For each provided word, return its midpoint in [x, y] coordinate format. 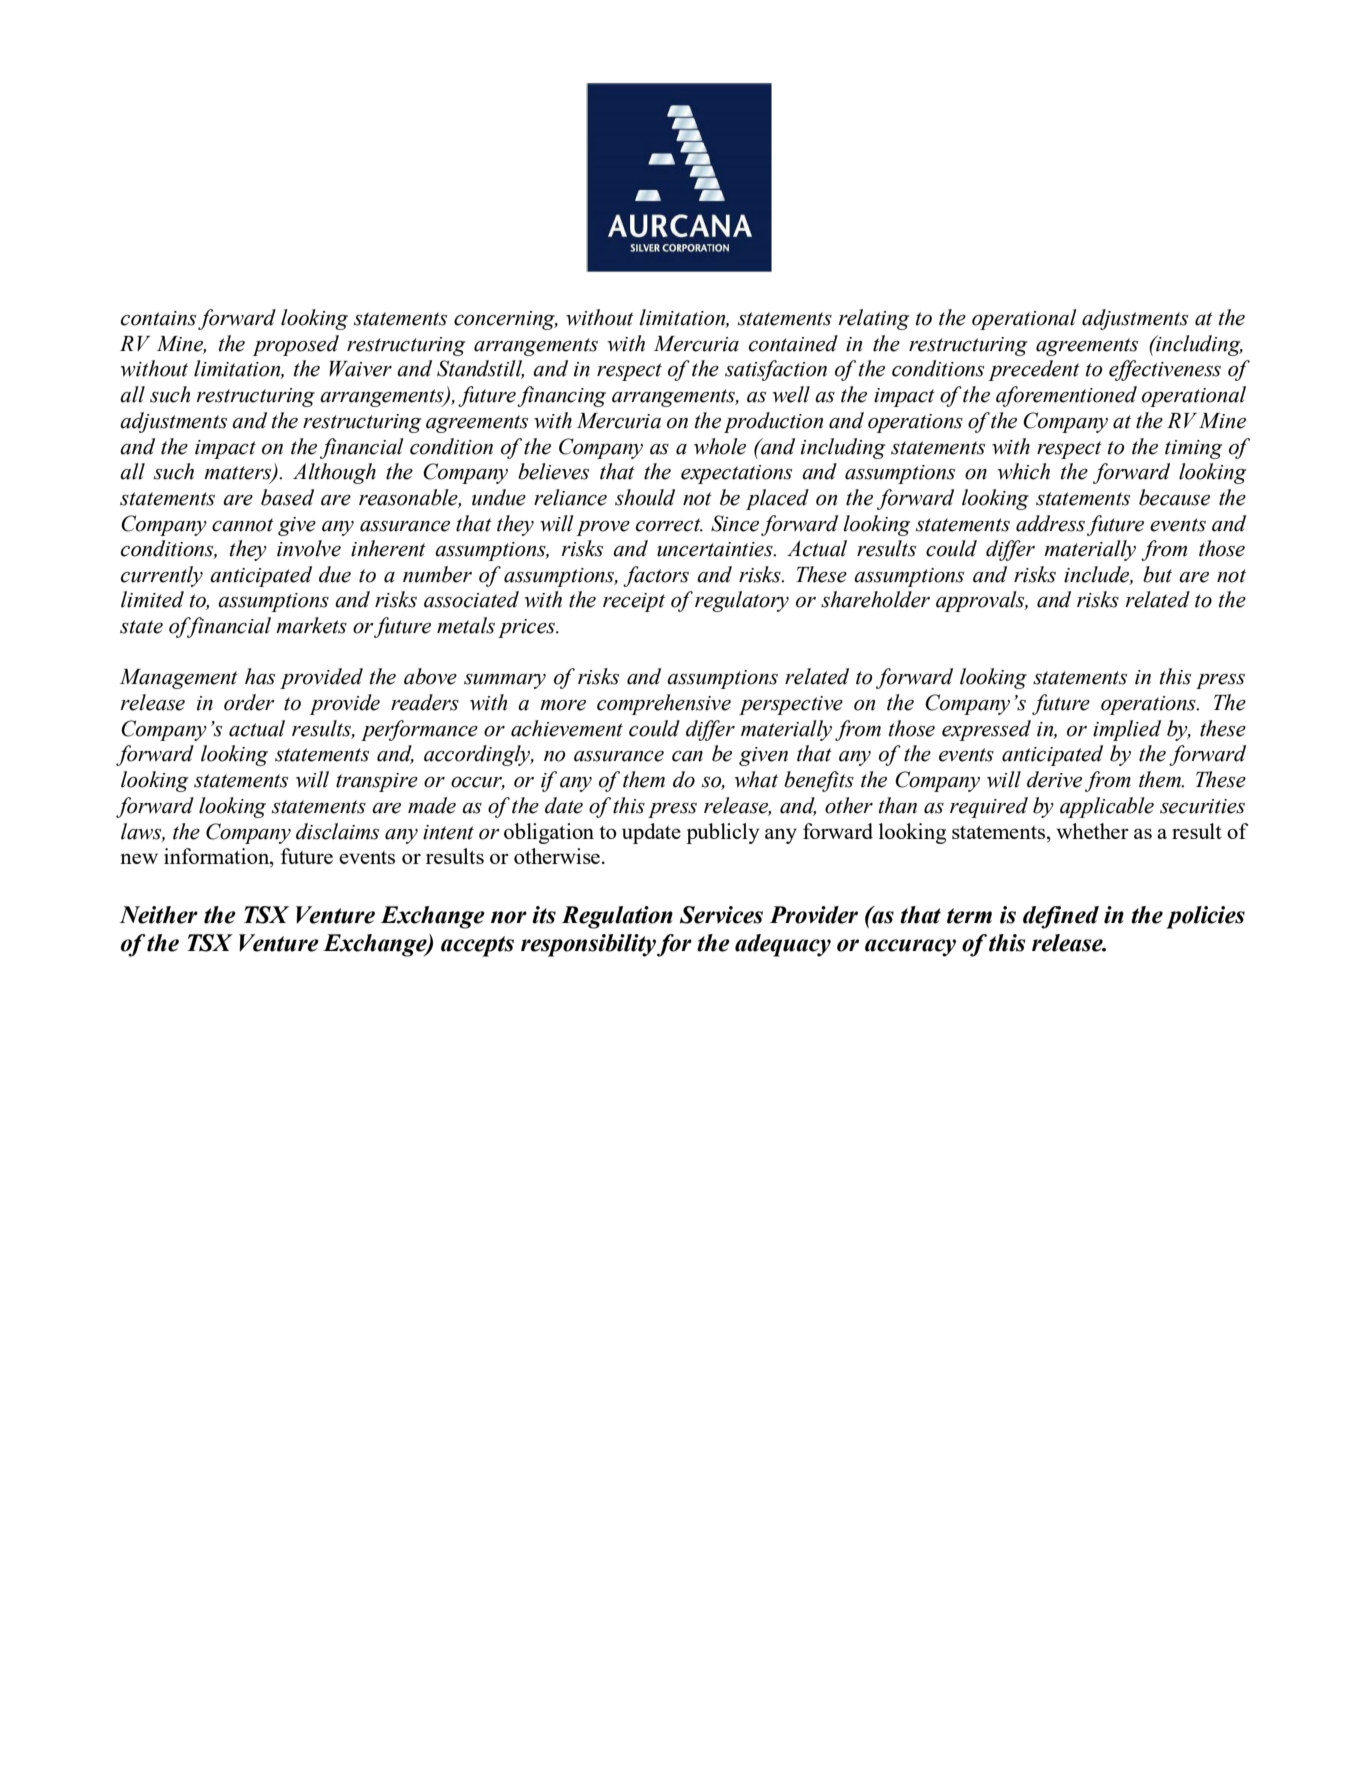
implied [1127, 730]
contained [793, 343]
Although [334, 473]
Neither [159, 915]
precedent [1034, 370]
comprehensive [664, 704]
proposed [296, 345]
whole [720, 446]
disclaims [337, 831]
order [249, 702]
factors [656, 576]
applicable [1107, 807]
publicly [722, 833]
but [1157, 574]
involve [309, 548]
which [1023, 471]
